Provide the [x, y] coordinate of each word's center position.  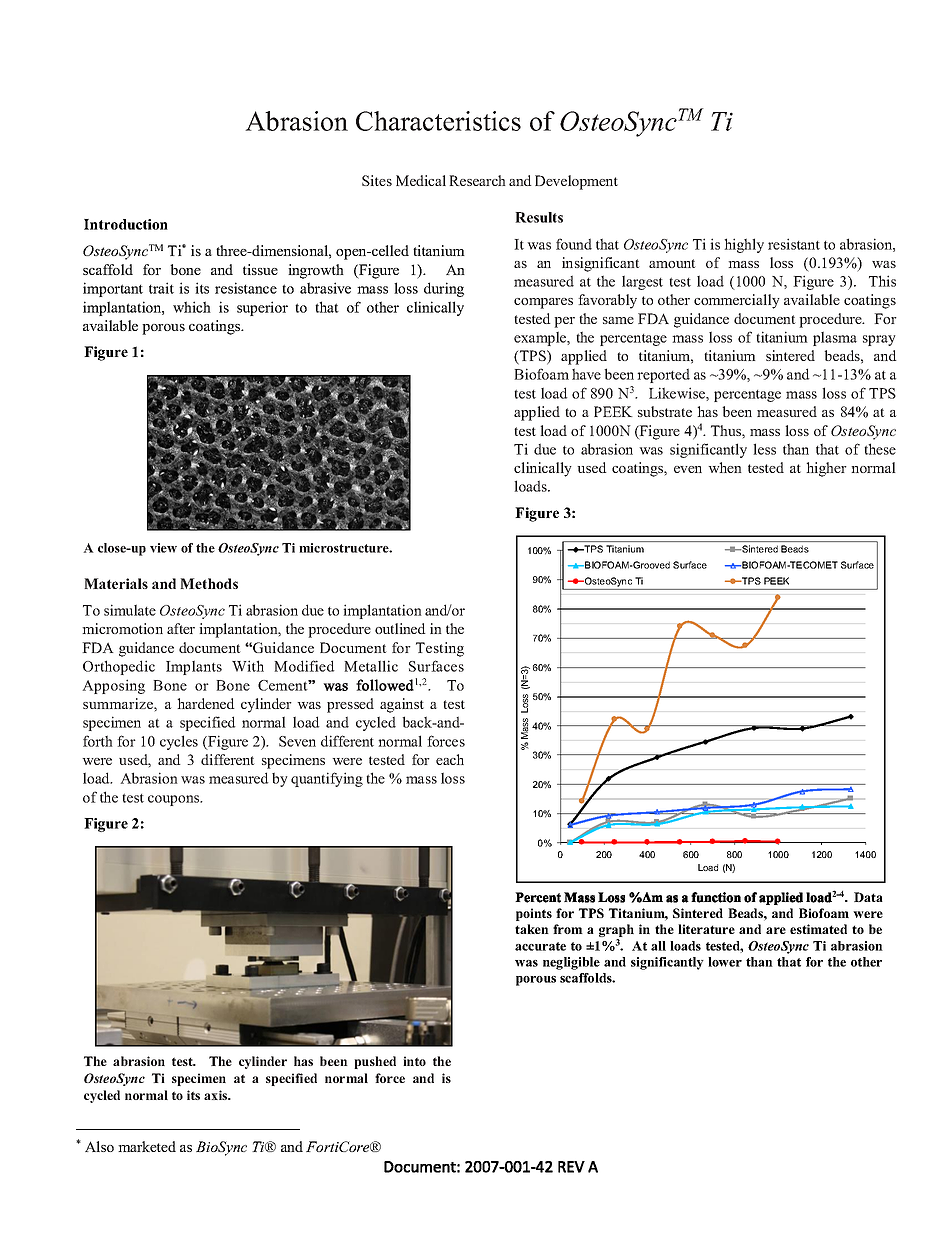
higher [826, 469]
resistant [794, 244]
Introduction [126, 224]
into [414, 1061]
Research [477, 180]
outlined [400, 628]
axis [217, 1095]
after [181, 628]
